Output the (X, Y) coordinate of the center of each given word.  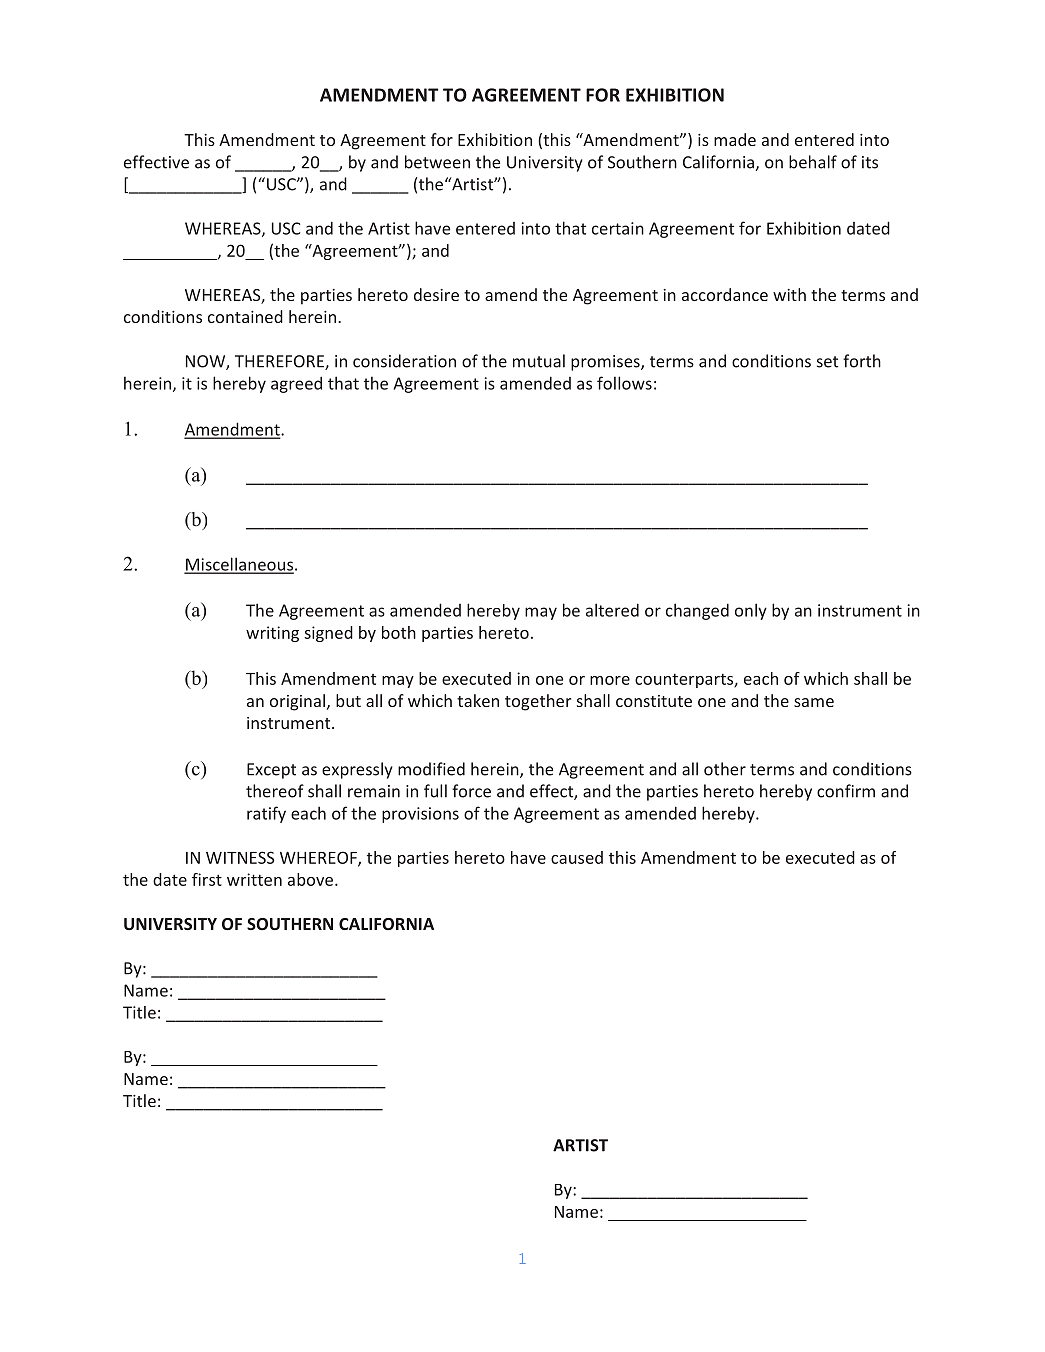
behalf (813, 162)
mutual (539, 361)
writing (272, 634)
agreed (296, 384)
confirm (846, 791)
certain (618, 228)
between (437, 162)
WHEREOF (319, 858)
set (827, 362)
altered (612, 610)
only (751, 611)
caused (577, 857)
